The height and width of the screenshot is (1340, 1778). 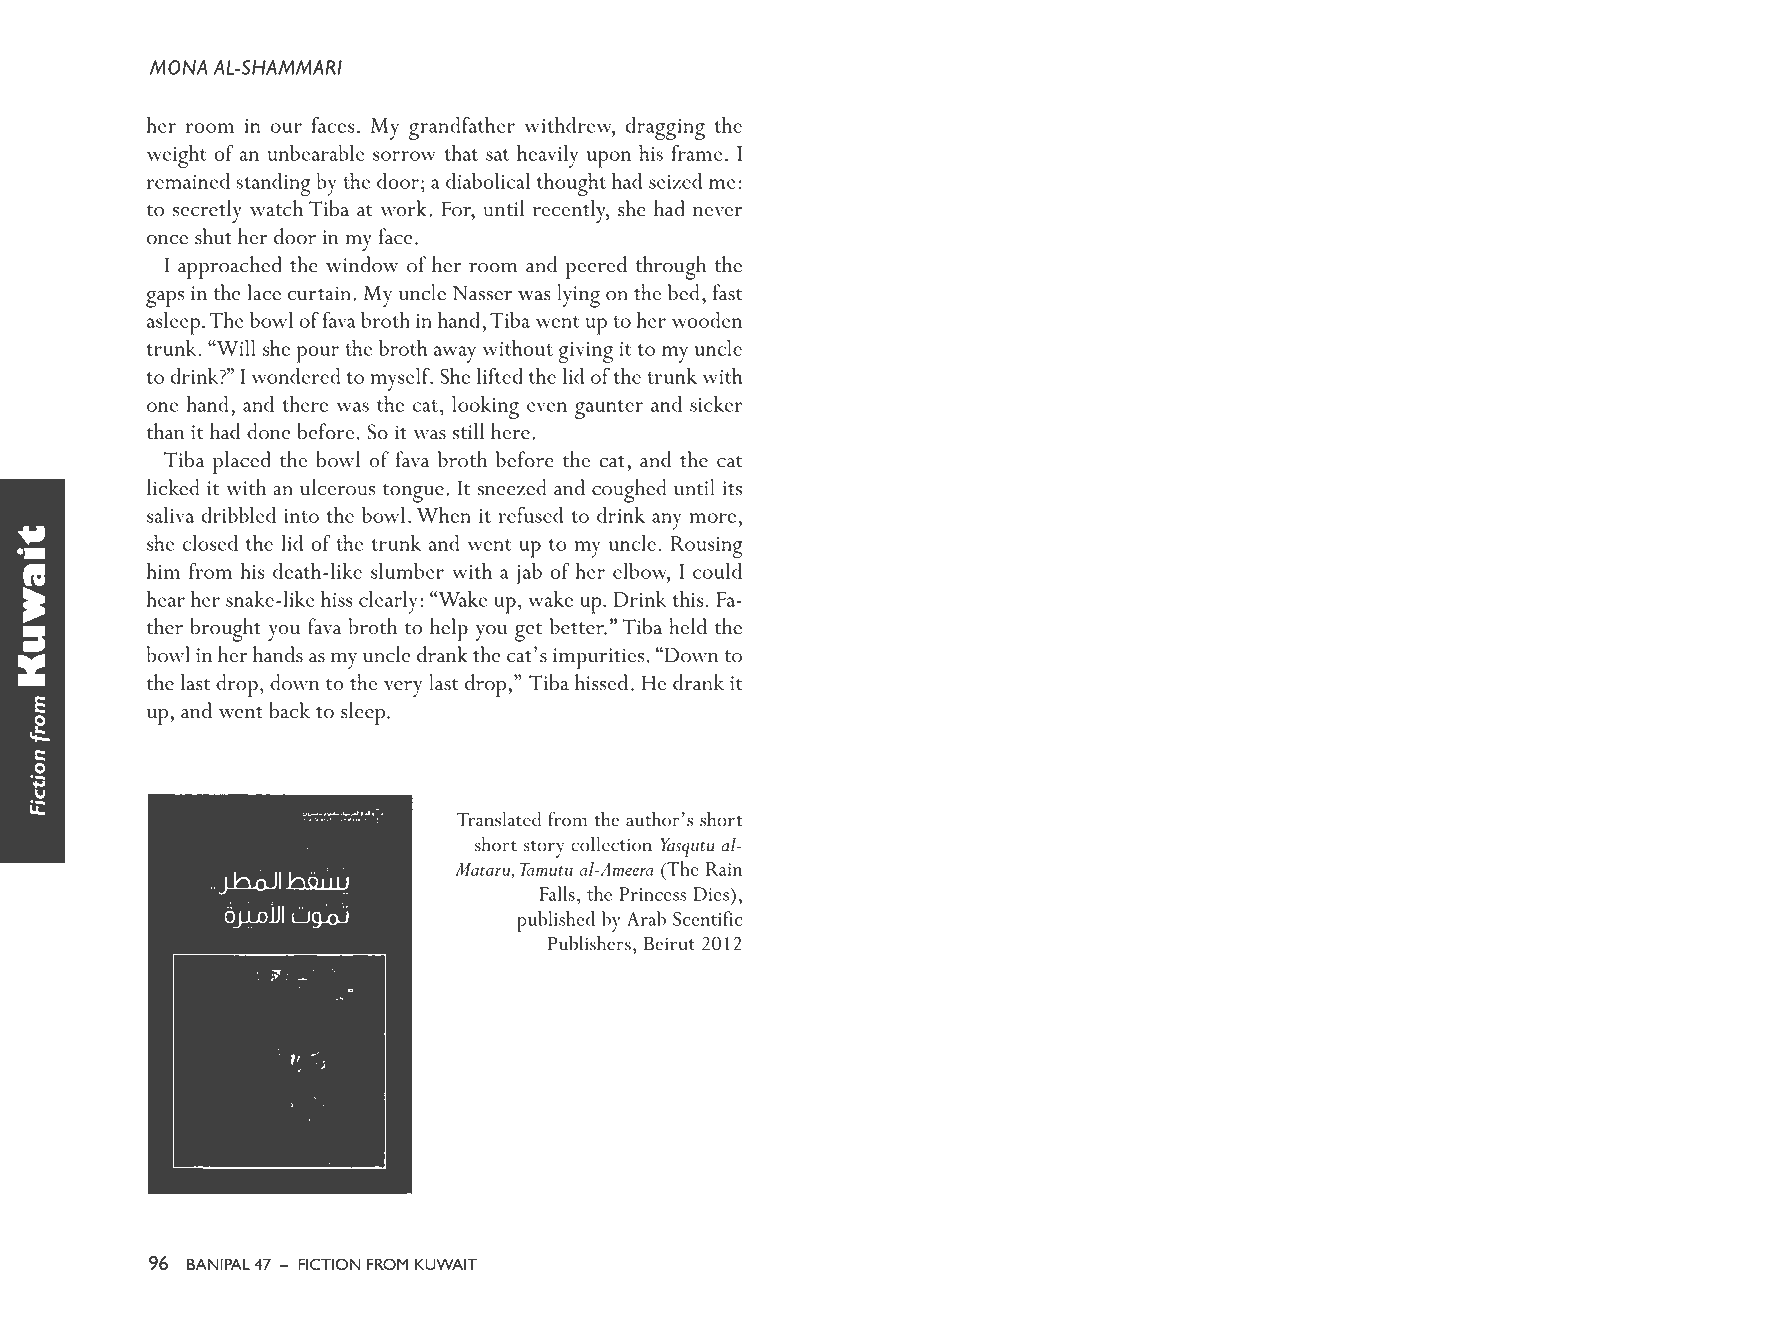 I want to click on done, so click(x=269, y=431).
